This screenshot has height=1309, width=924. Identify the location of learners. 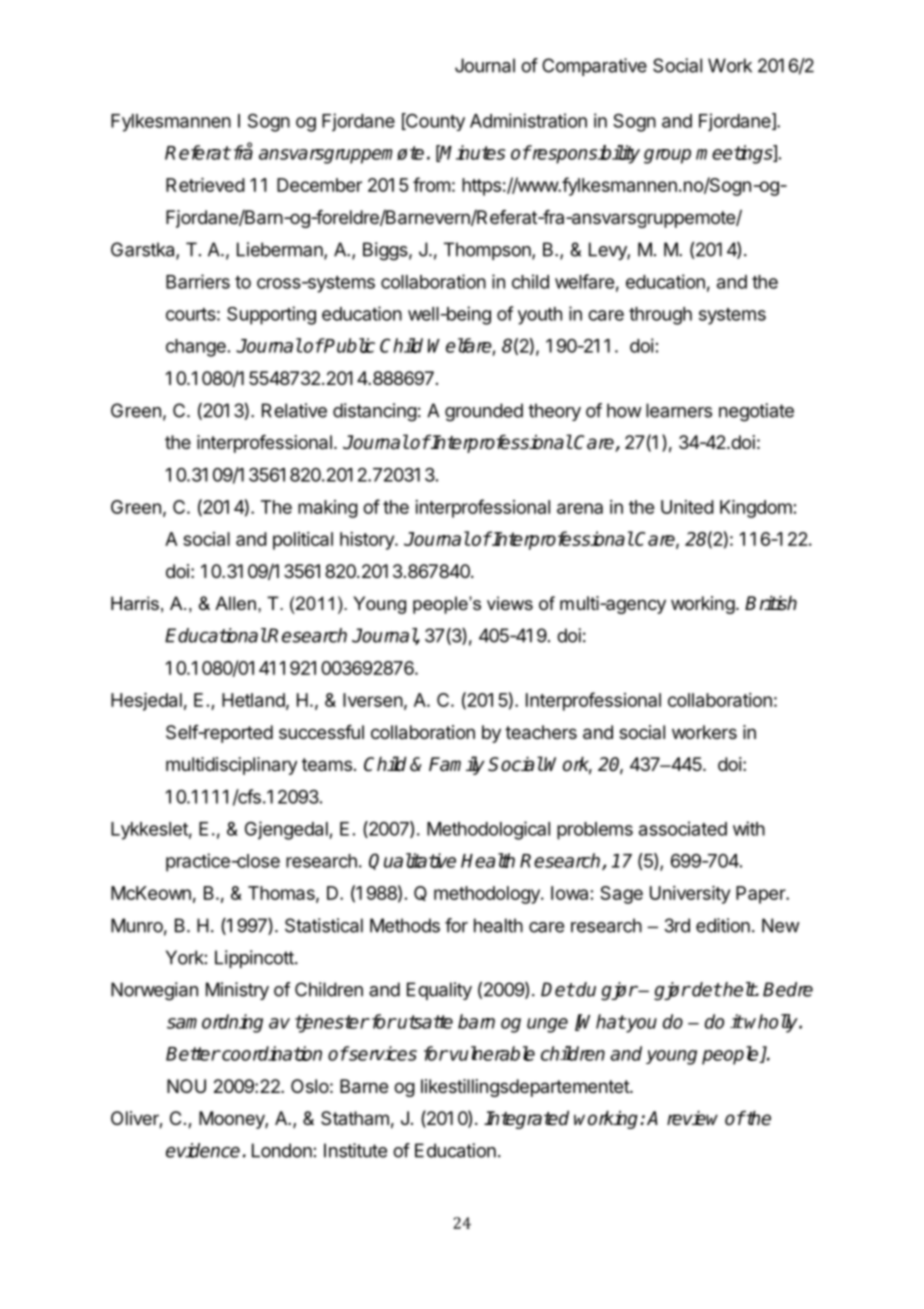
(679, 410).
